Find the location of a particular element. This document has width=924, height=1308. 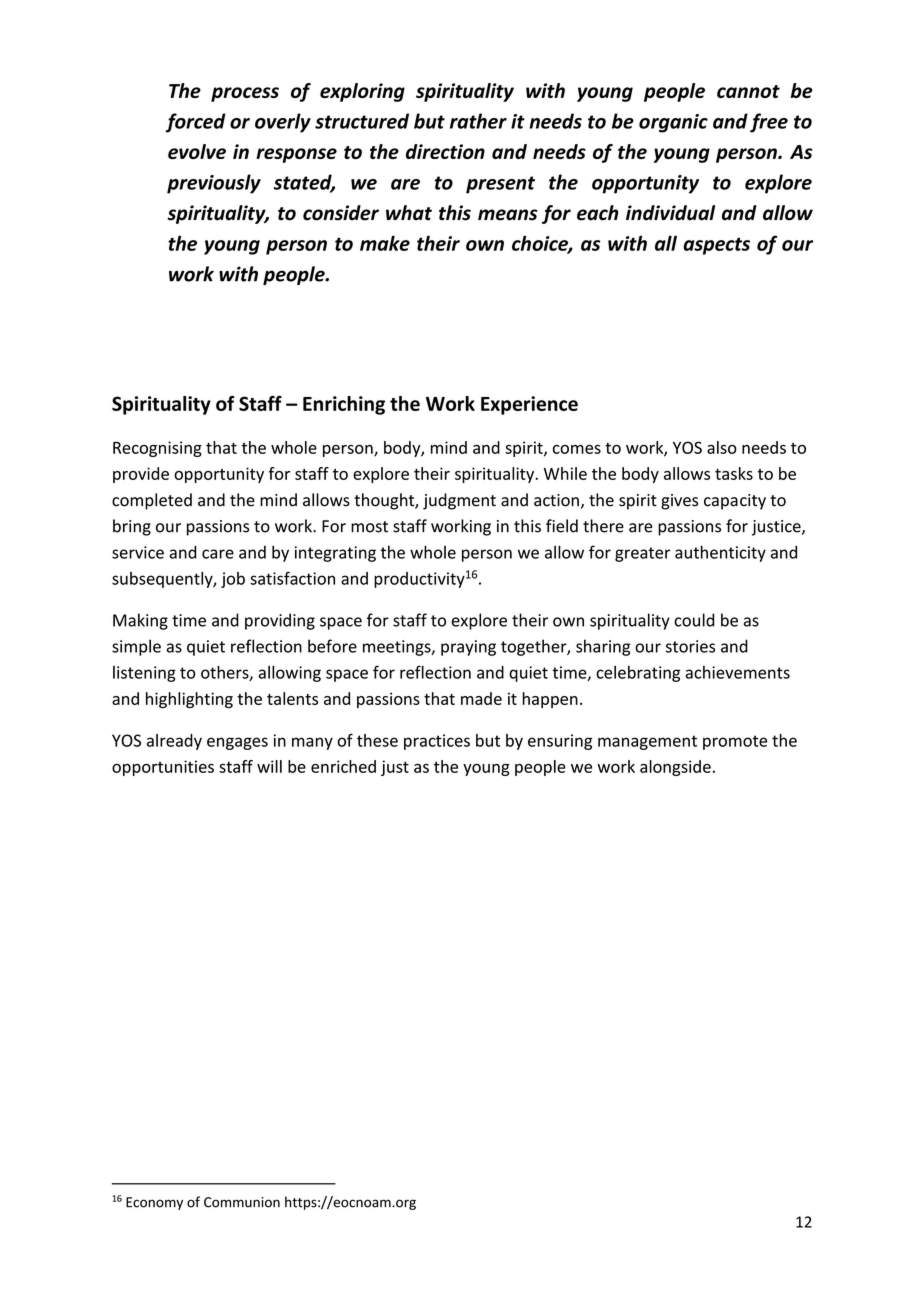

Economy is located at coordinates (154, 1203).
